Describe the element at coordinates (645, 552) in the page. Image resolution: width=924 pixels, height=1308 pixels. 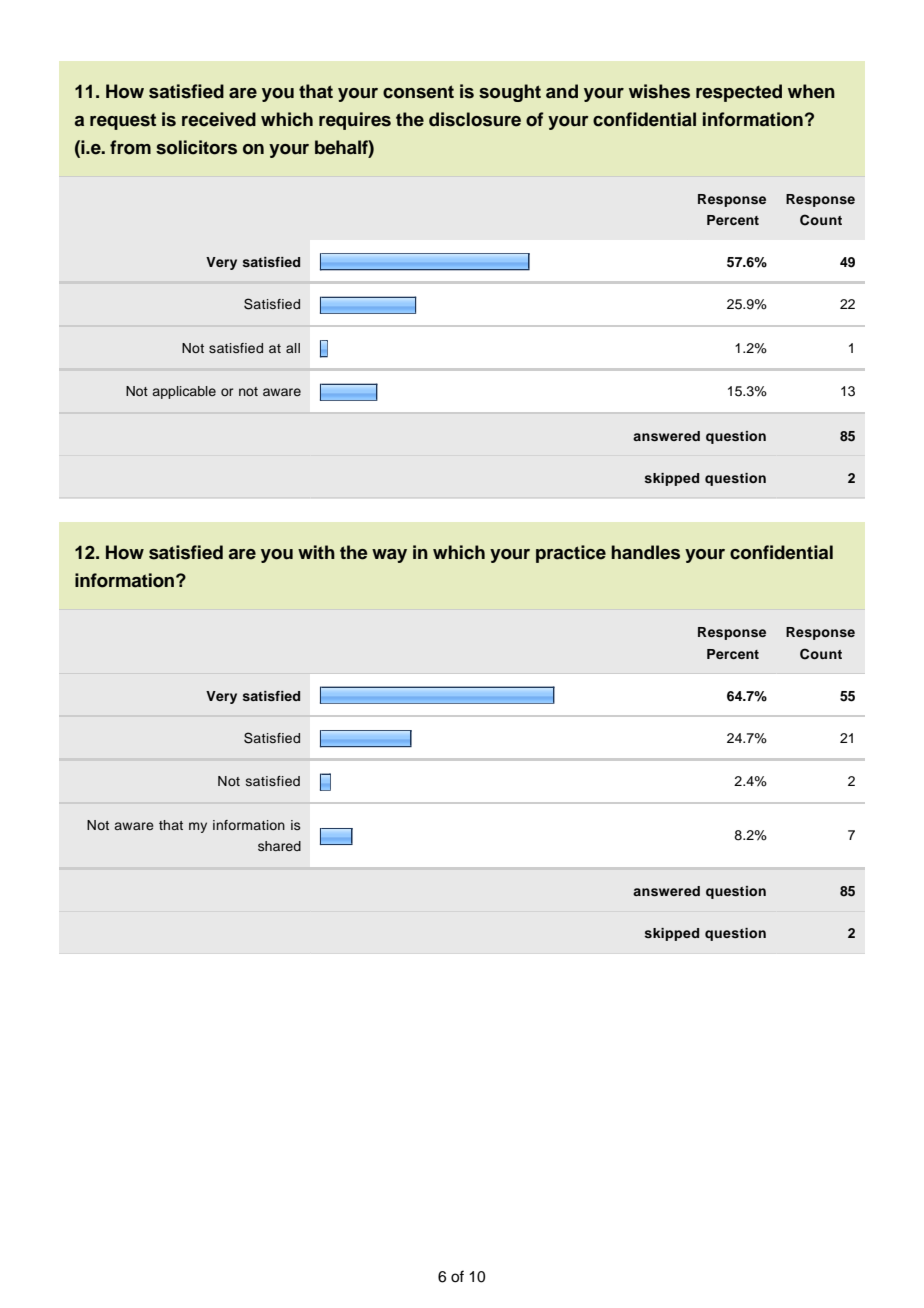
I see `handles` at that location.
